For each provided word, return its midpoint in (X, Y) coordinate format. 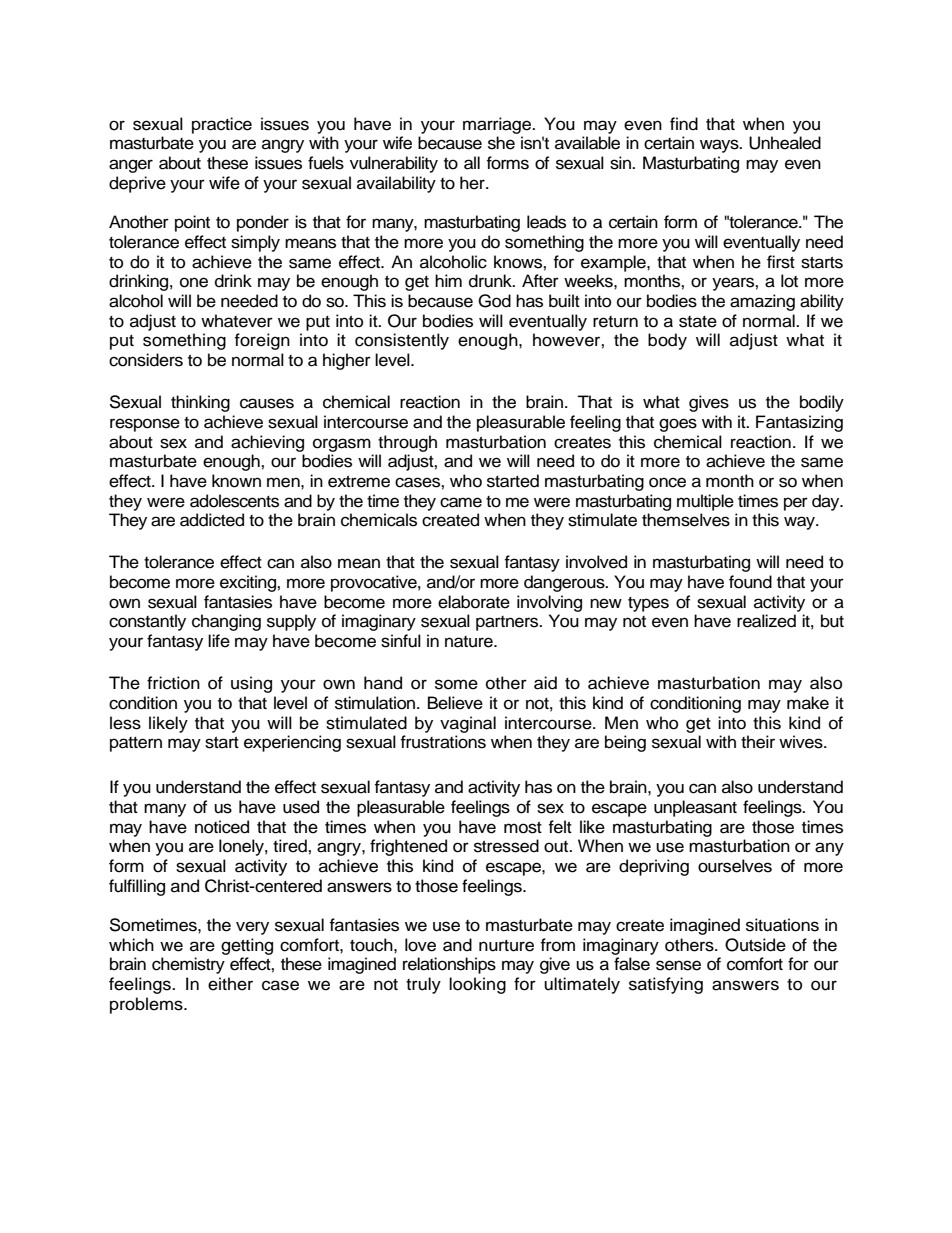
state (698, 322)
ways (720, 146)
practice (222, 125)
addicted (212, 520)
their (758, 742)
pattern (136, 744)
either (230, 984)
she (501, 143)
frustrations (443, 742)
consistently (402, 341)
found (750, 582)
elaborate (474, 602)
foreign (262, 341)
